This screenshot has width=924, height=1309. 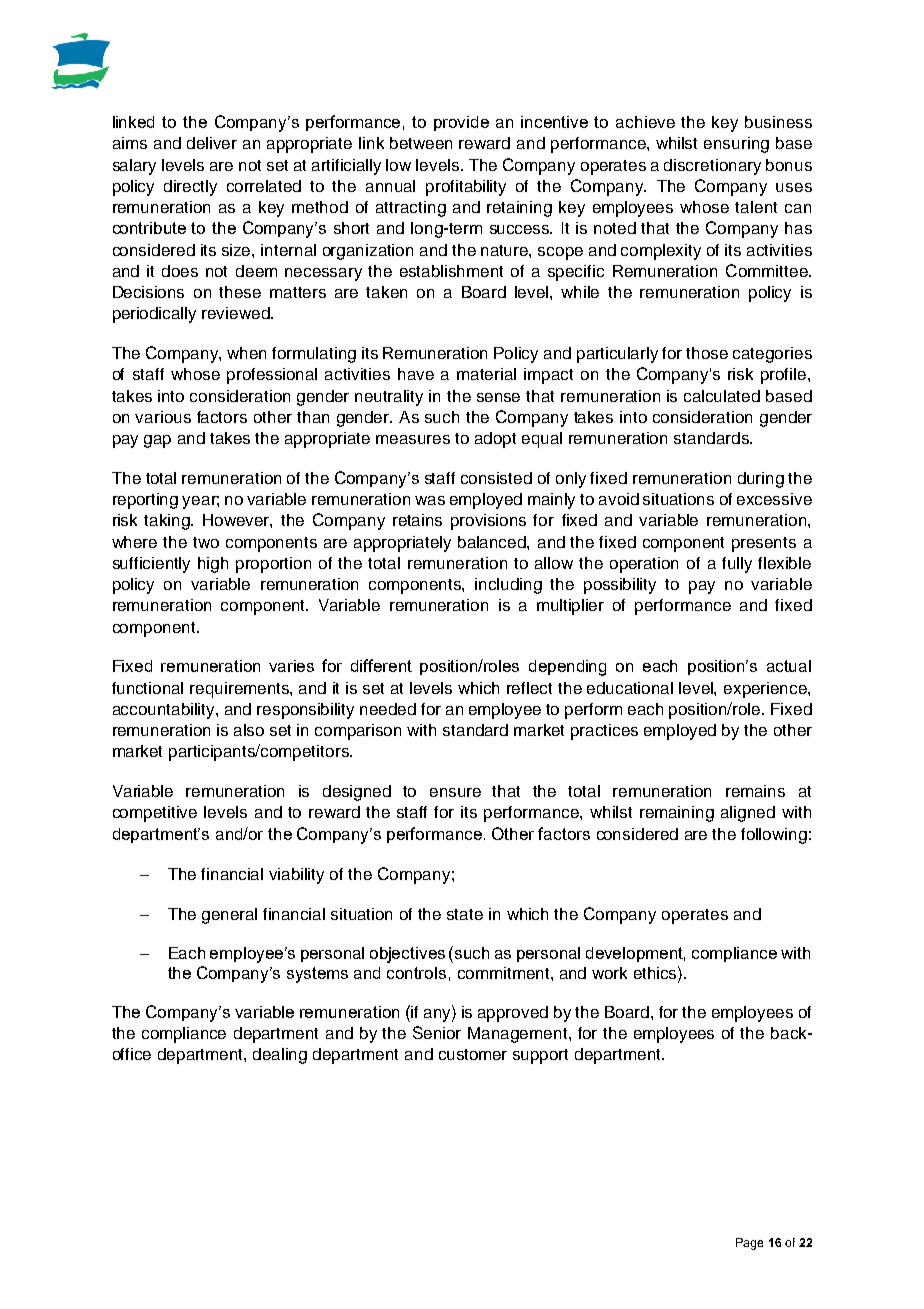 What do you see at coordinates (212, 143) in the screenshot?
I see `deliver` at bounding box center [212, 143].
